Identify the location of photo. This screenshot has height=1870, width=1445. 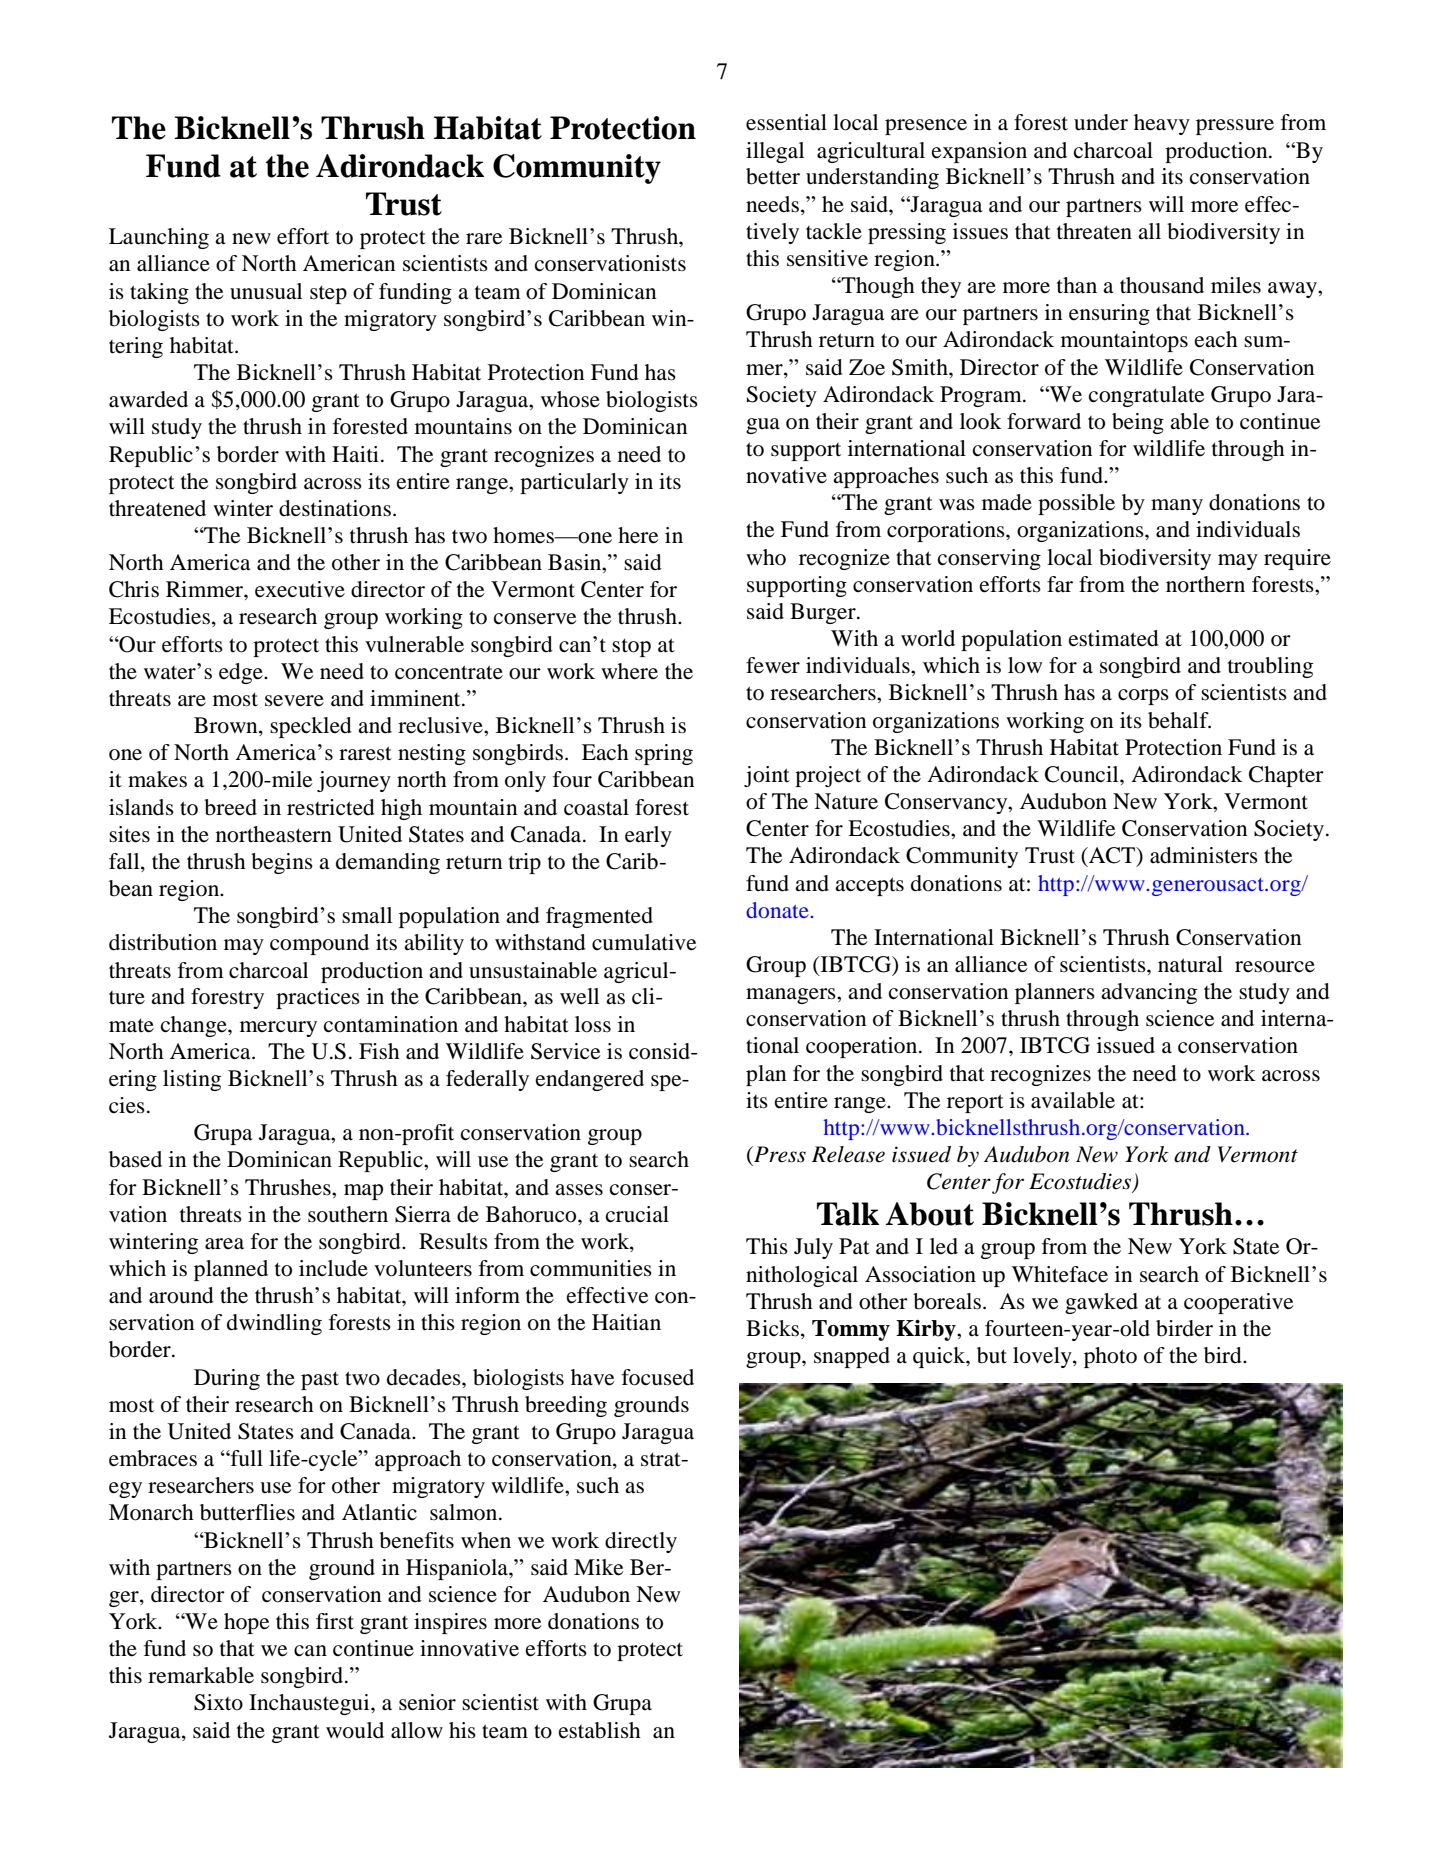
(1110, 1357).
